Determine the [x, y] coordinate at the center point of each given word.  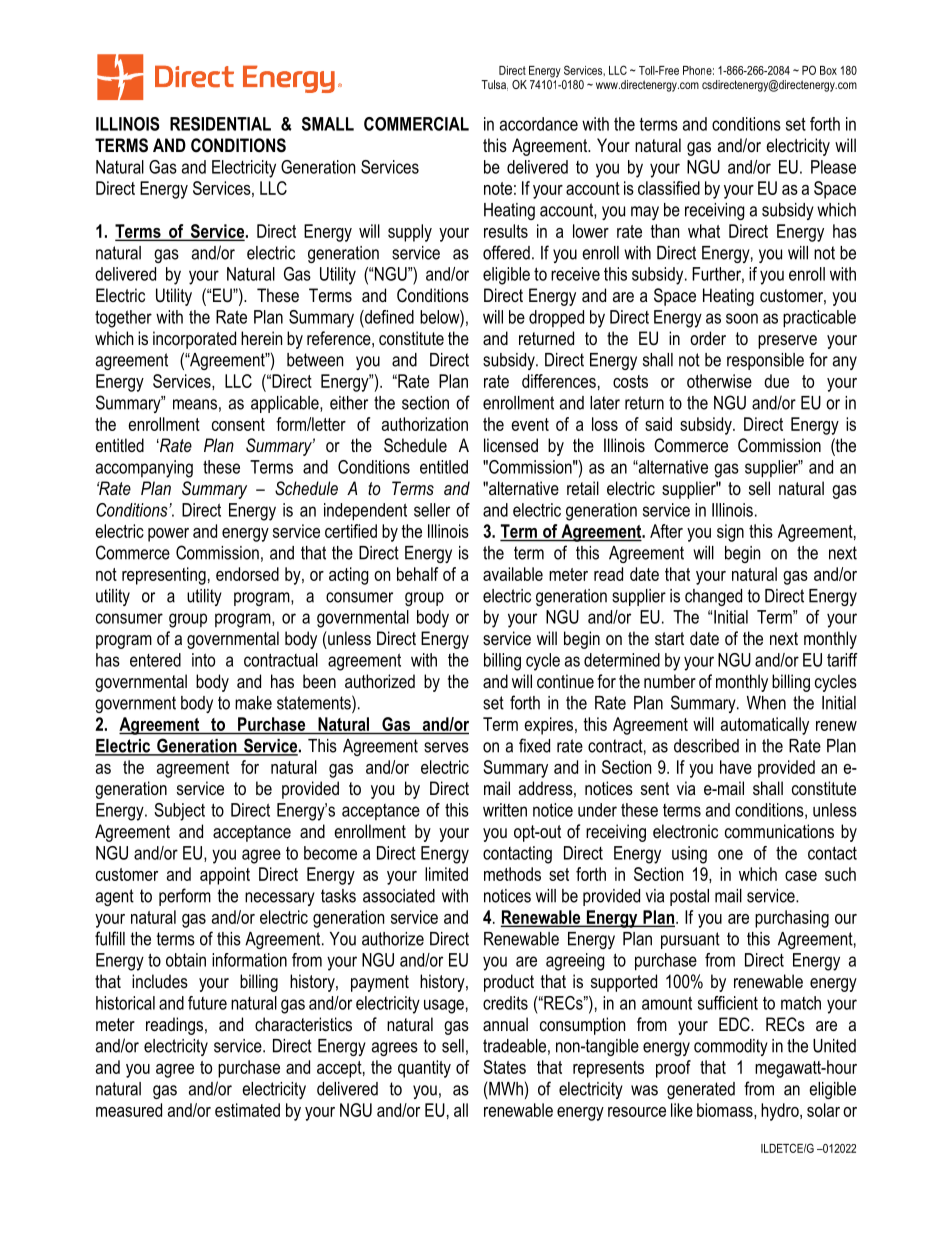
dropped [556, 319]
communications [779, 831]
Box [828, 70]
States [505, 1067]
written [505, 810]
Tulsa [494, 85]
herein [261, 338]
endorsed [247, 574]
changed [713, 597]
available [513, 574]
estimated [247, 1110]
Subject [179, 812]
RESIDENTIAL [220, 124]
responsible [765, 361]
